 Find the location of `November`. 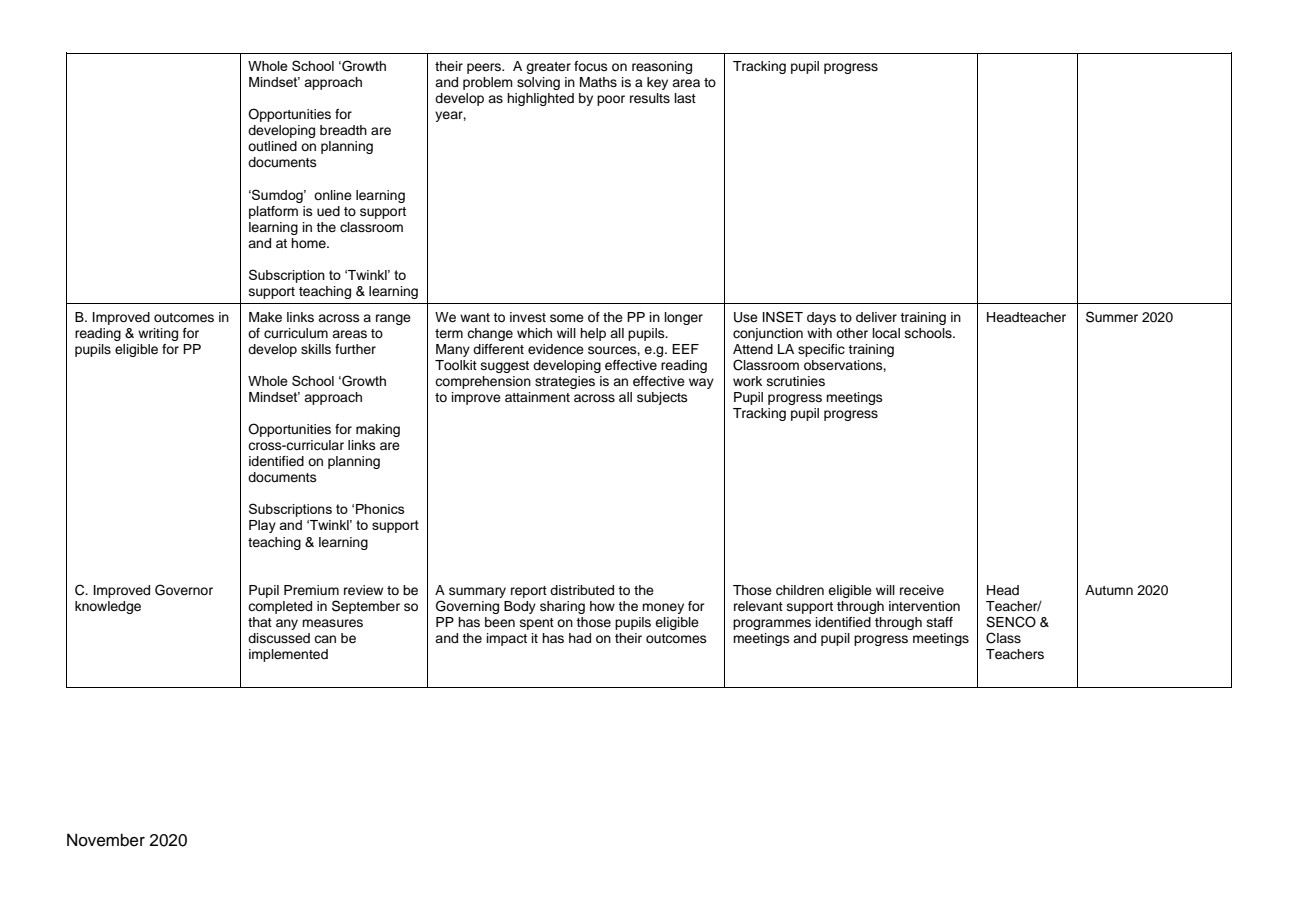

November is located at coordinates (106, 840).
